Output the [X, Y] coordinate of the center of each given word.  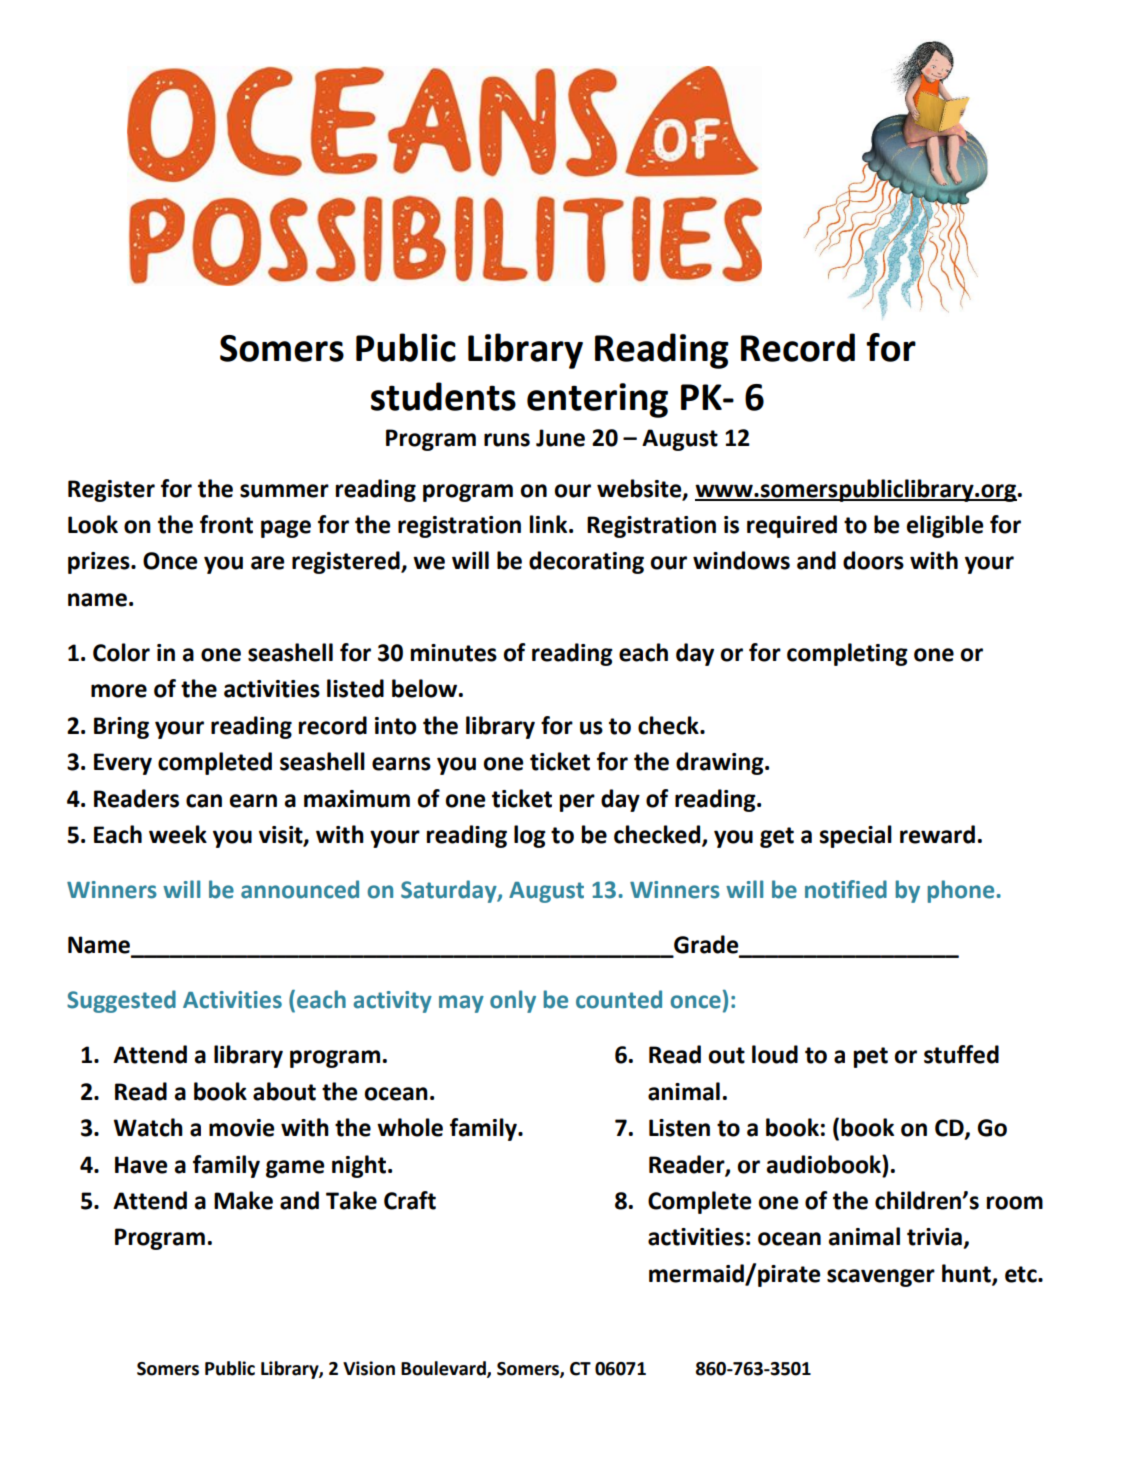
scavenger [881, 1278]
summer [284, 491]
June [560, 438]
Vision [369, 1368]
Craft [410, 1200]
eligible [945, 526]
